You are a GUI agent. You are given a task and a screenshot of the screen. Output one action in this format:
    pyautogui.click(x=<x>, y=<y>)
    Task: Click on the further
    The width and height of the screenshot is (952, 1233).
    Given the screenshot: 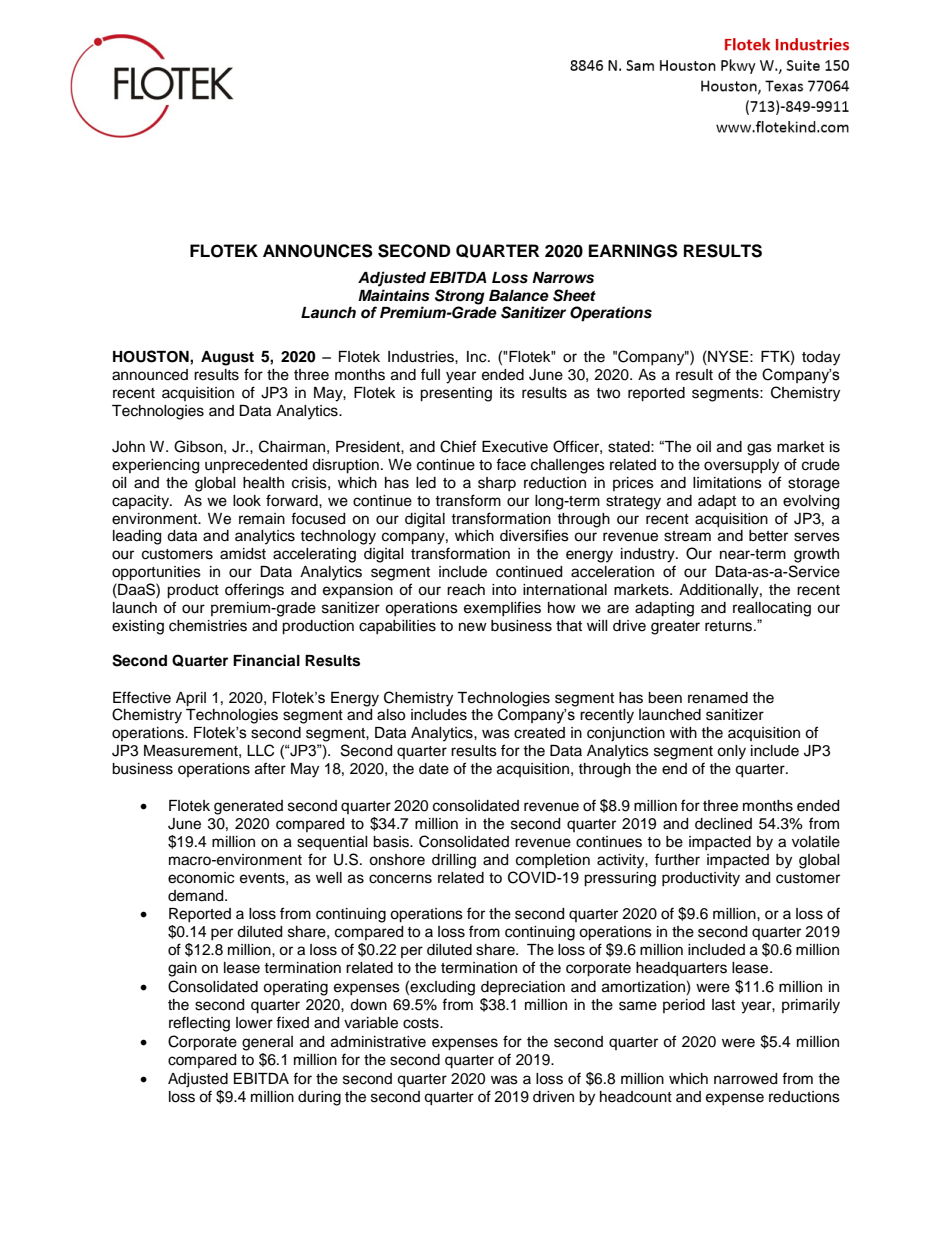 What is the action you would take?
    pyautogui.click(x=677, y=859)
